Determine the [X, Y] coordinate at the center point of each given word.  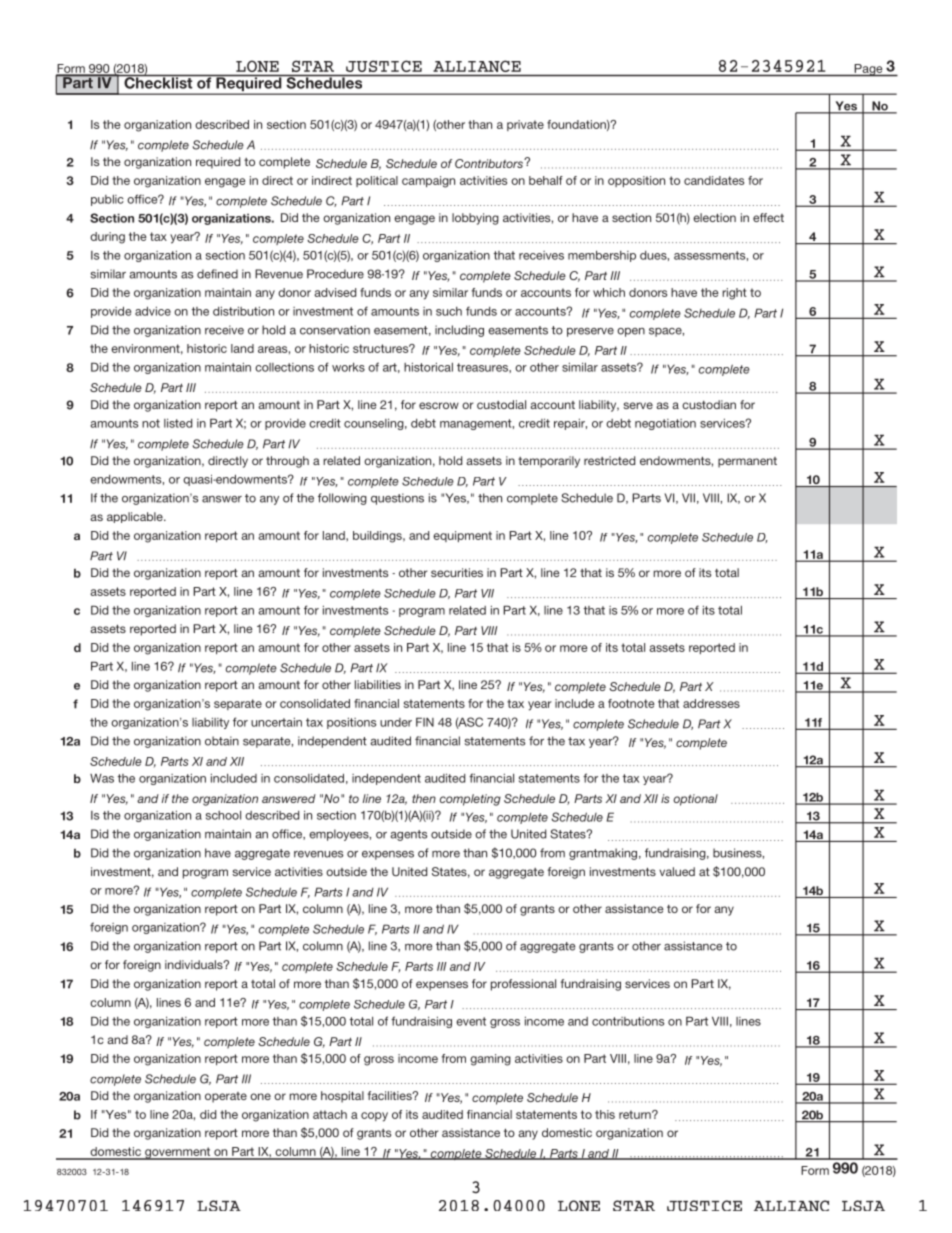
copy [374, 1117]
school [223, 815]
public [107, 200]
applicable [136, 517]
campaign [428, 182]
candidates [714, 180]
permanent [747, 462]
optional [695, 800]
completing [470, 800]
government [178, 1153]
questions [397, 499]
